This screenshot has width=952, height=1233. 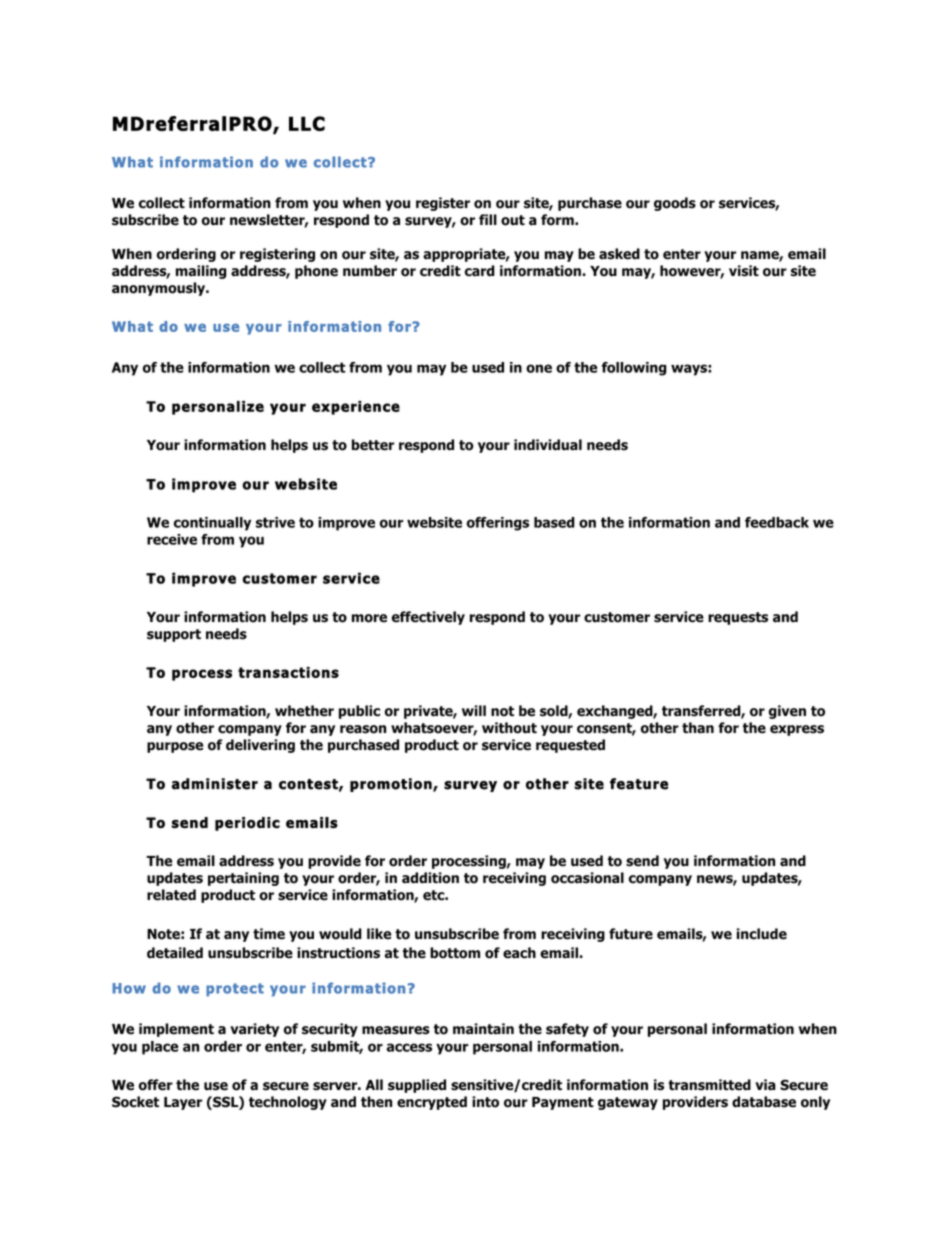 What do you see at coordinates (675, 204) in the screenshot?
I see `goods` at bounding box center [675, 204].
